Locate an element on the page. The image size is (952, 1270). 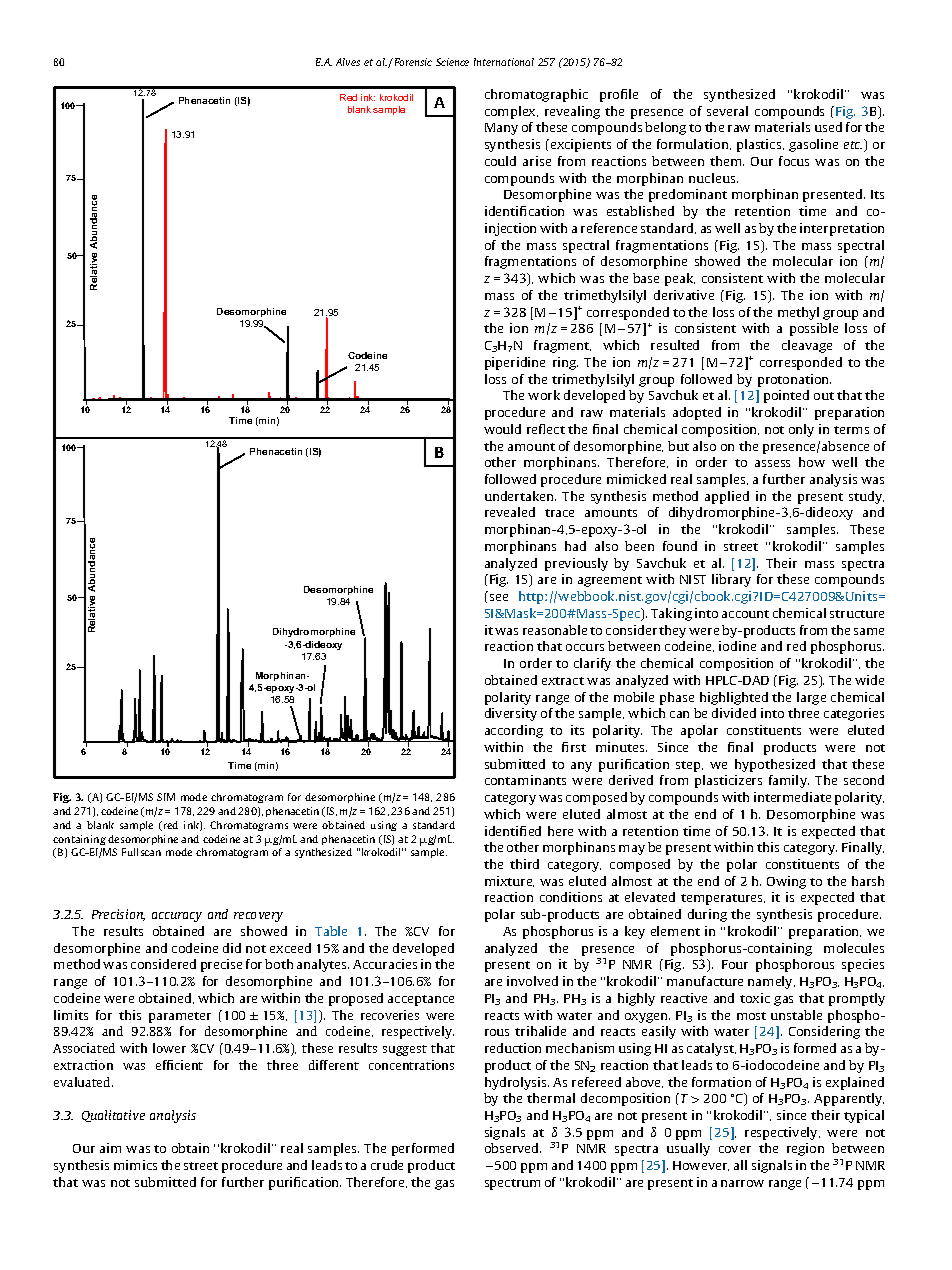
mimics is located at coordinates (135, 1165).
